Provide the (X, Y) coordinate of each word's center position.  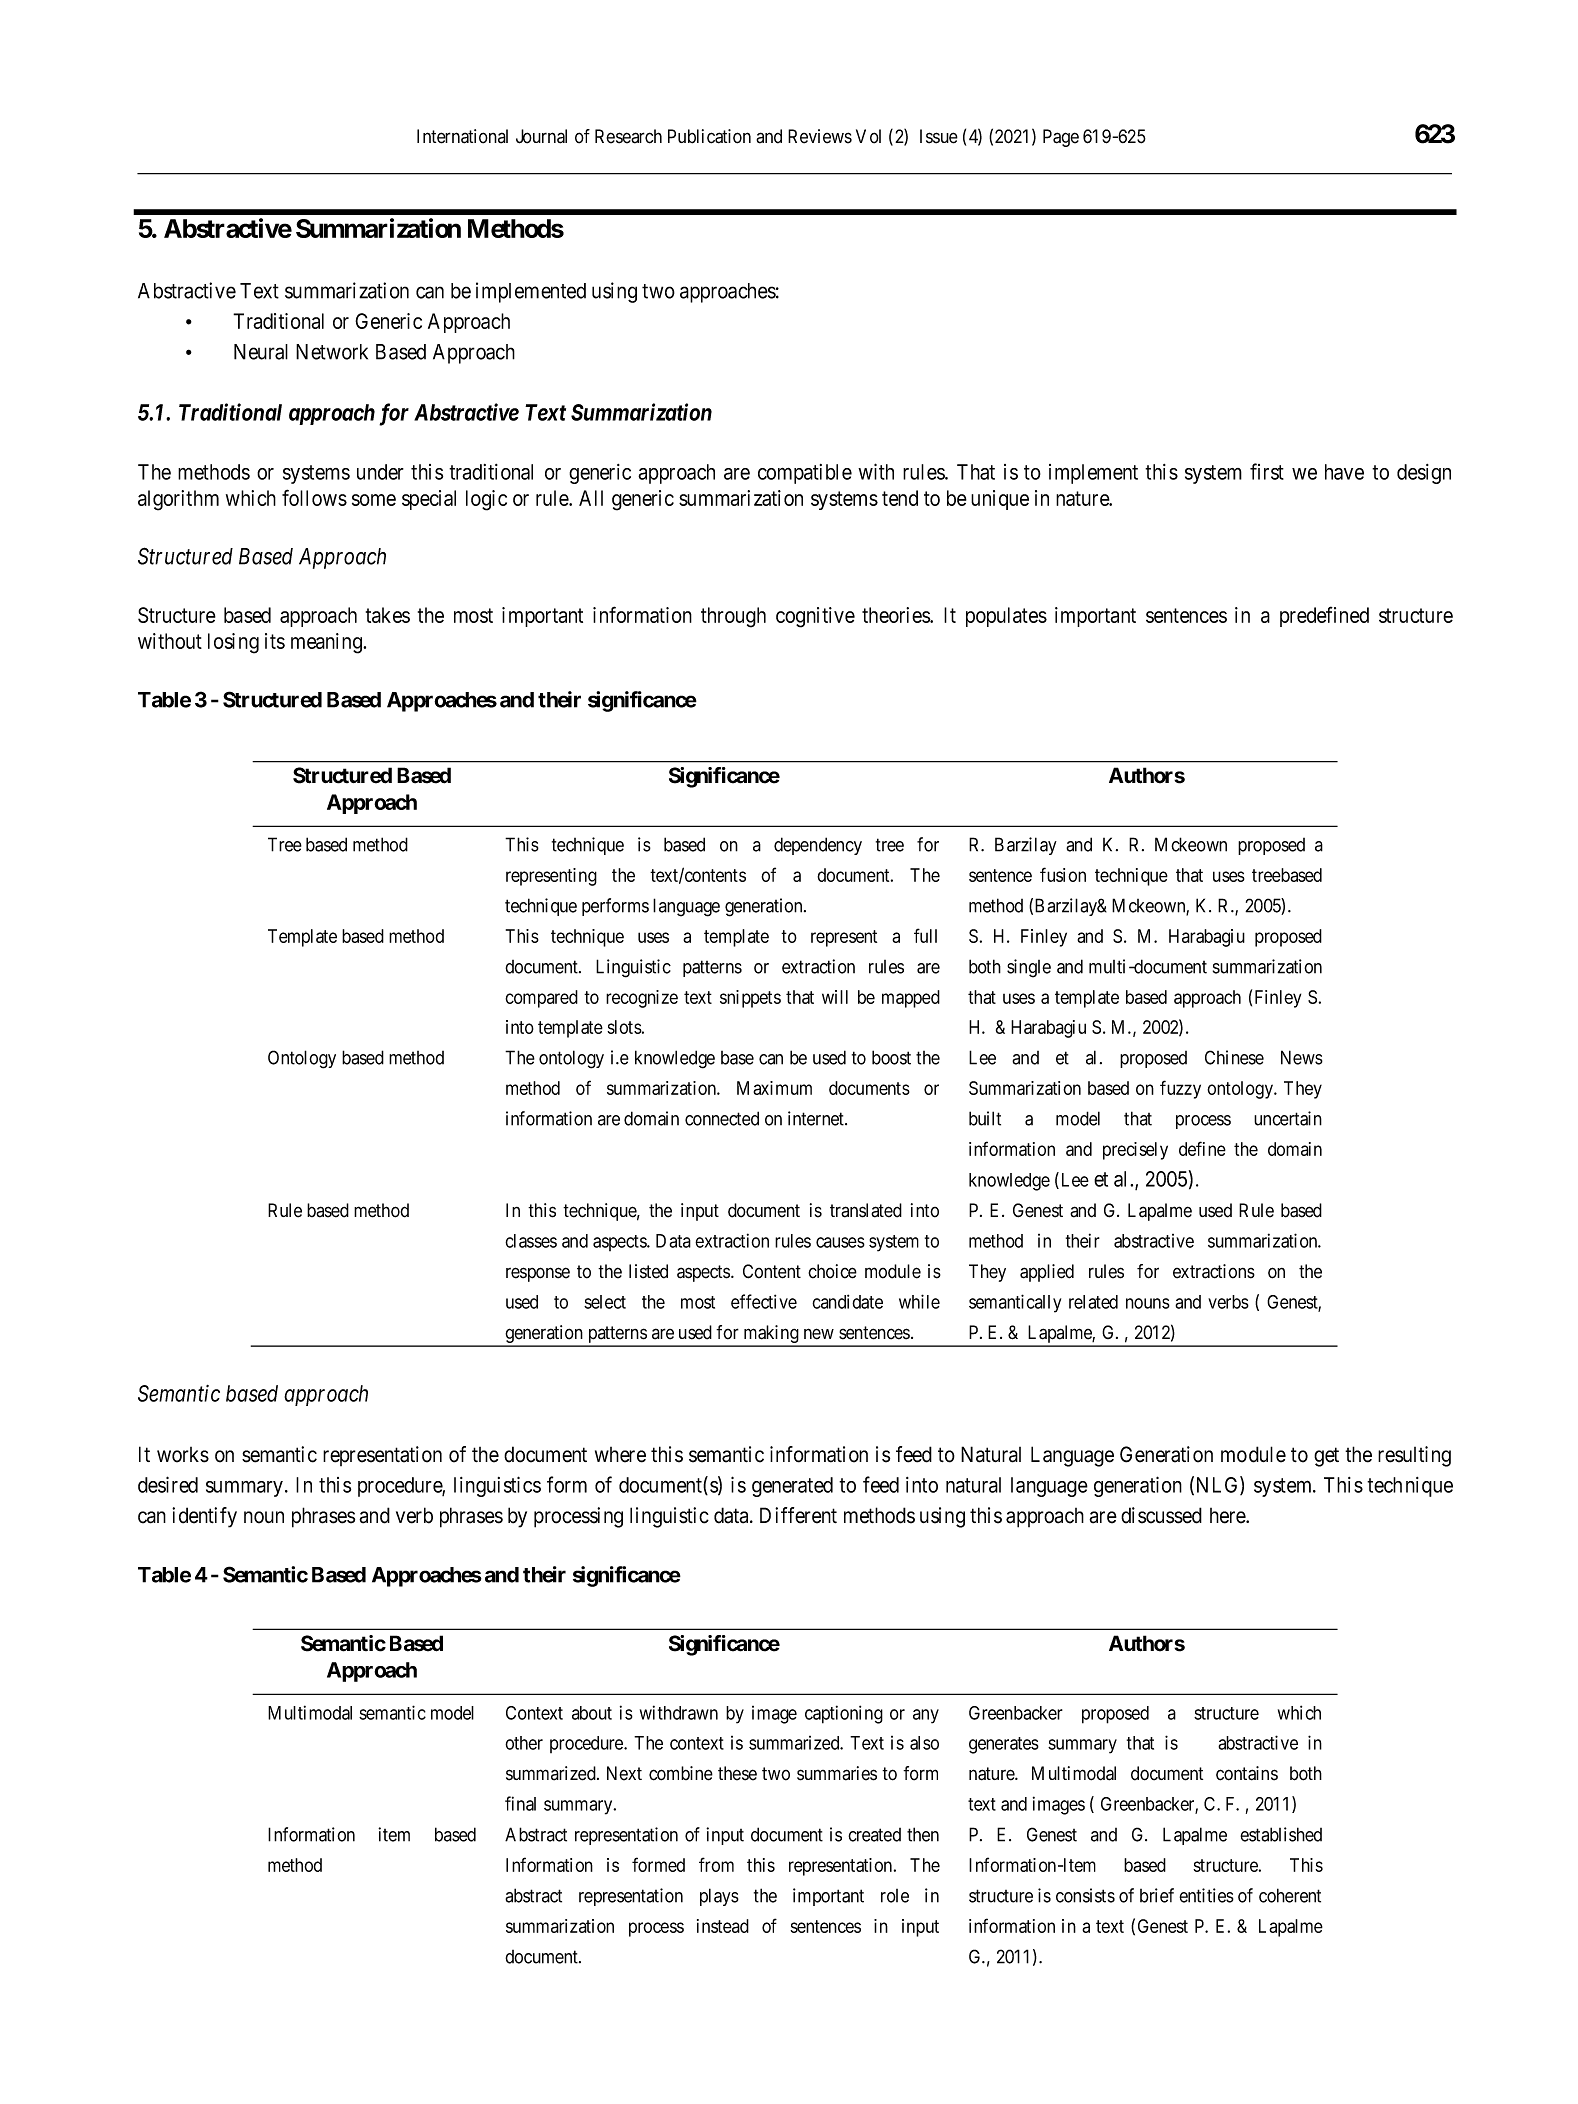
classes (531, 1241)
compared (541, 999)
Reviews (820, 136)
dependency (818, 846)
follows (314, 497)
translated (866, 1210)
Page (1061, 138)
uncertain (1288, 1118)
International (462, 136)
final (520, 1803)
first (1267, 471)
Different (798, 1515)
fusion (1063, 874)
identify (204, 1517)
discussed (1161, 1515)
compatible (805, 474)
